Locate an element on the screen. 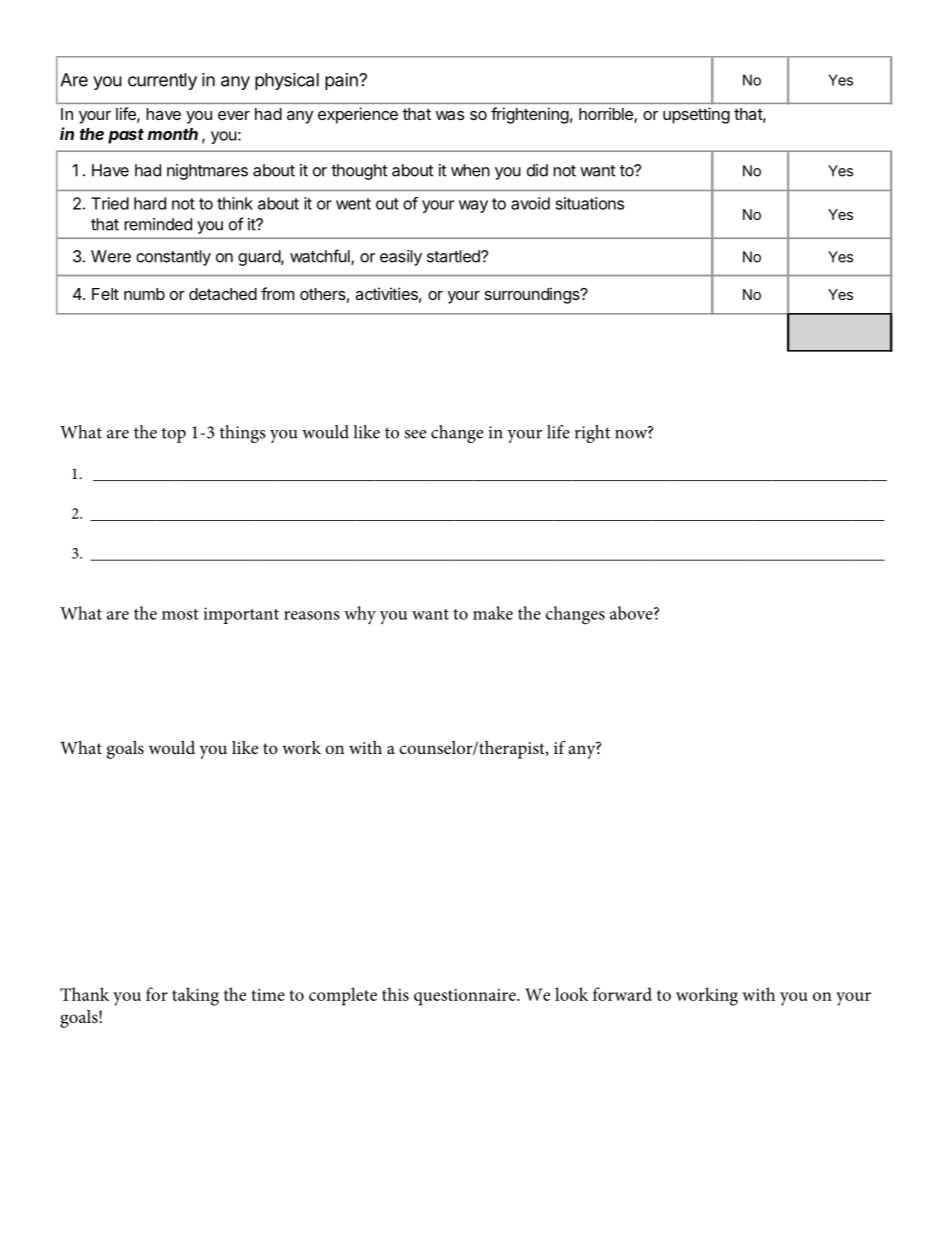  experience is located at coordinates (358, 115).
